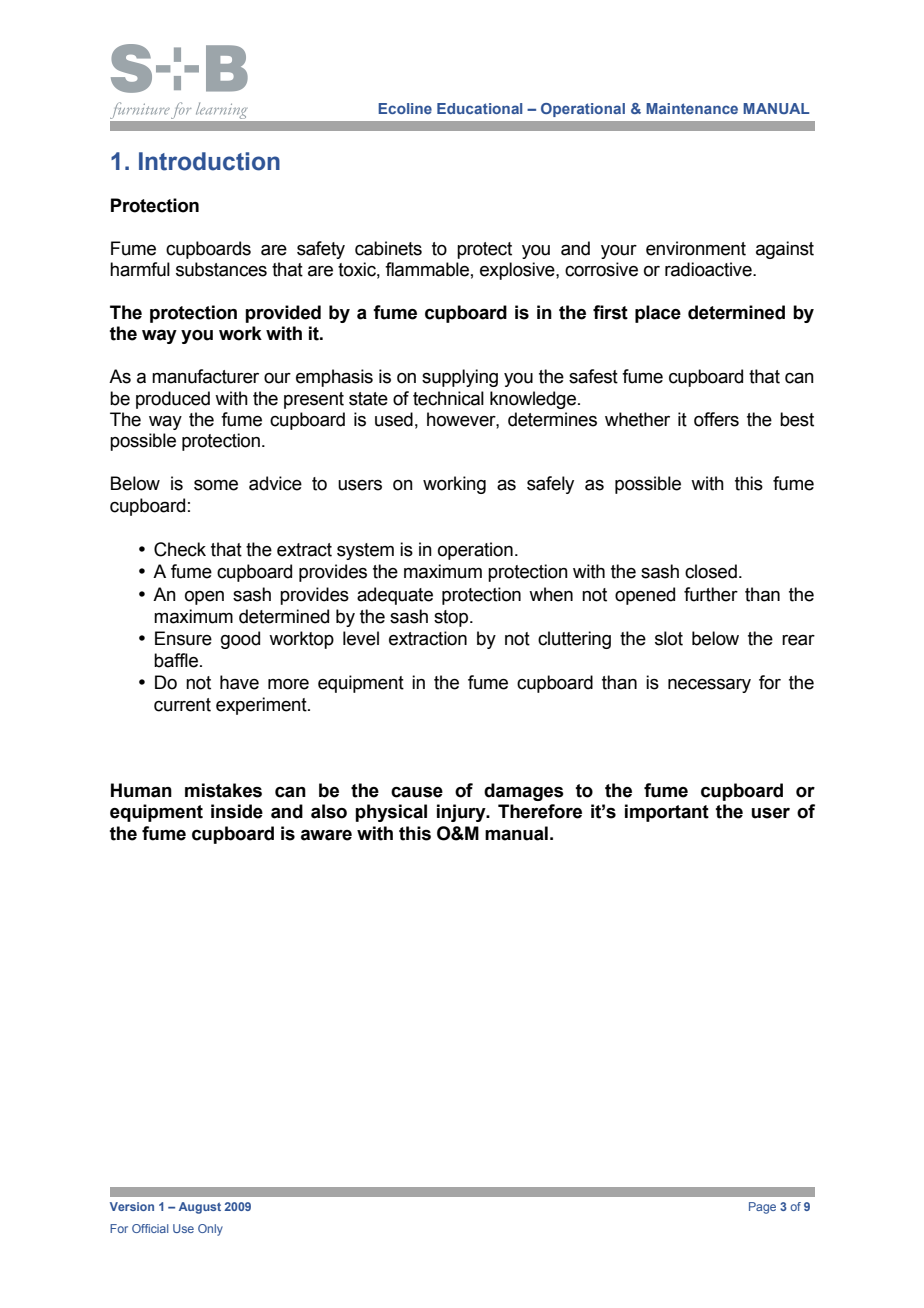 This document has width=924, height=1308. Describe the element at coordinates (762, 1208) in the document. I see `Page` at that location.
